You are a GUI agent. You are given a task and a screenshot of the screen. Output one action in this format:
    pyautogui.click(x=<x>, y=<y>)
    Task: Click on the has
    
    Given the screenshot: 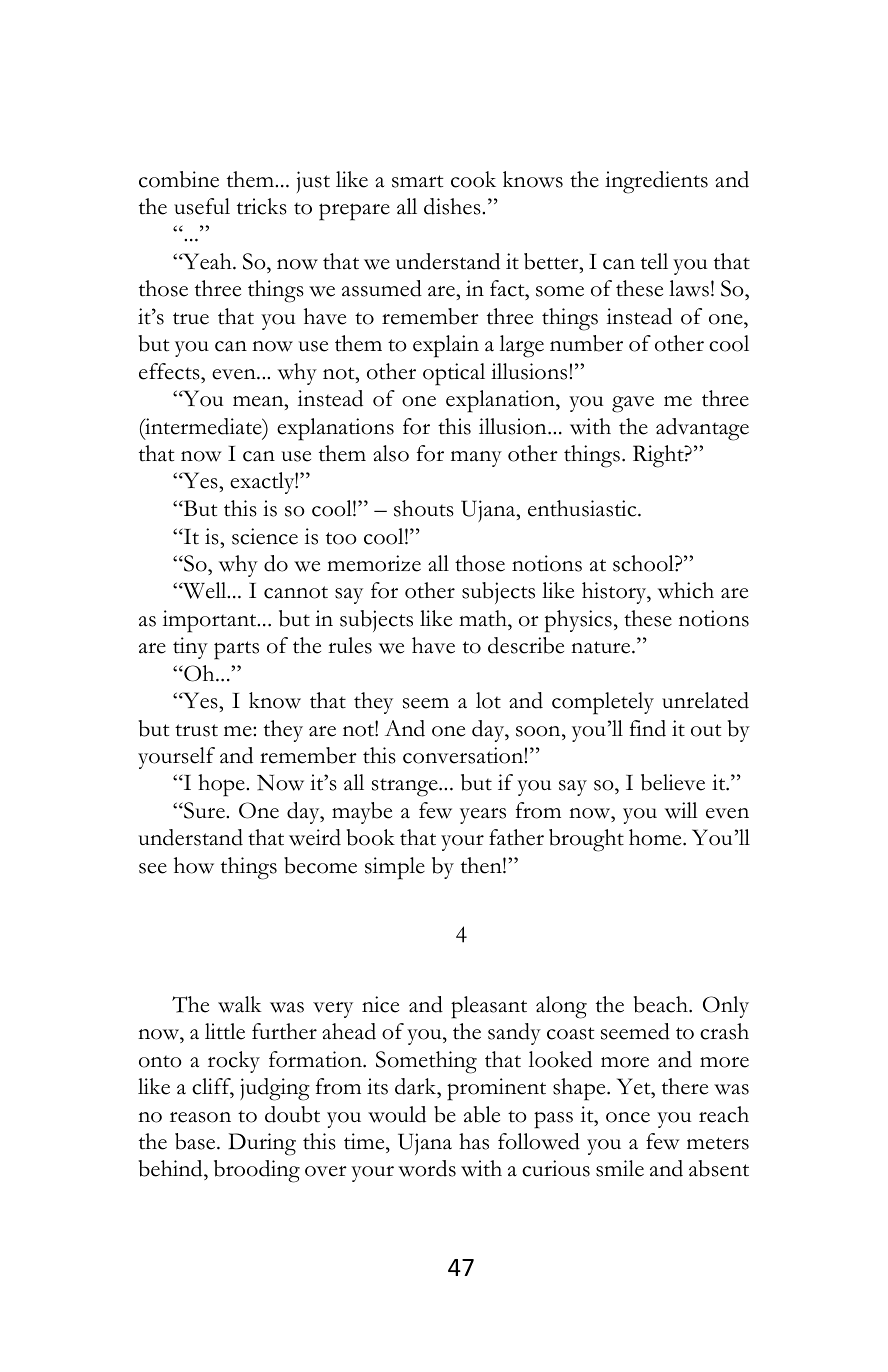 What is the action you would take?
    pyautogui.click(x=474, y=1141)
